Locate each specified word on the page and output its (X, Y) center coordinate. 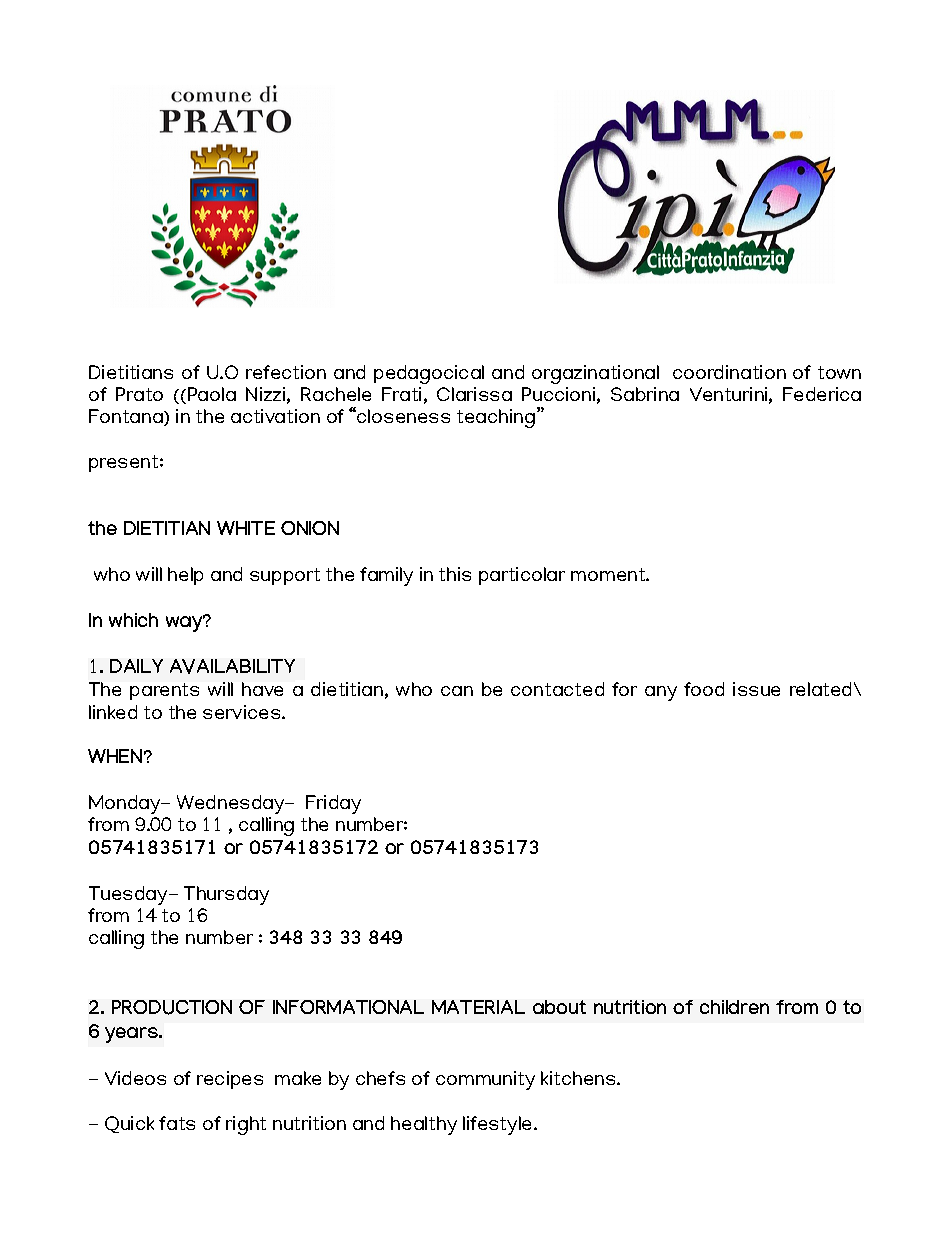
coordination (729, 372)
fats (177, 1123)
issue (756, 689)
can (457, 691)
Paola (212, 394)
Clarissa (474, 394)
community (485, 1080)
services (243, 712)
